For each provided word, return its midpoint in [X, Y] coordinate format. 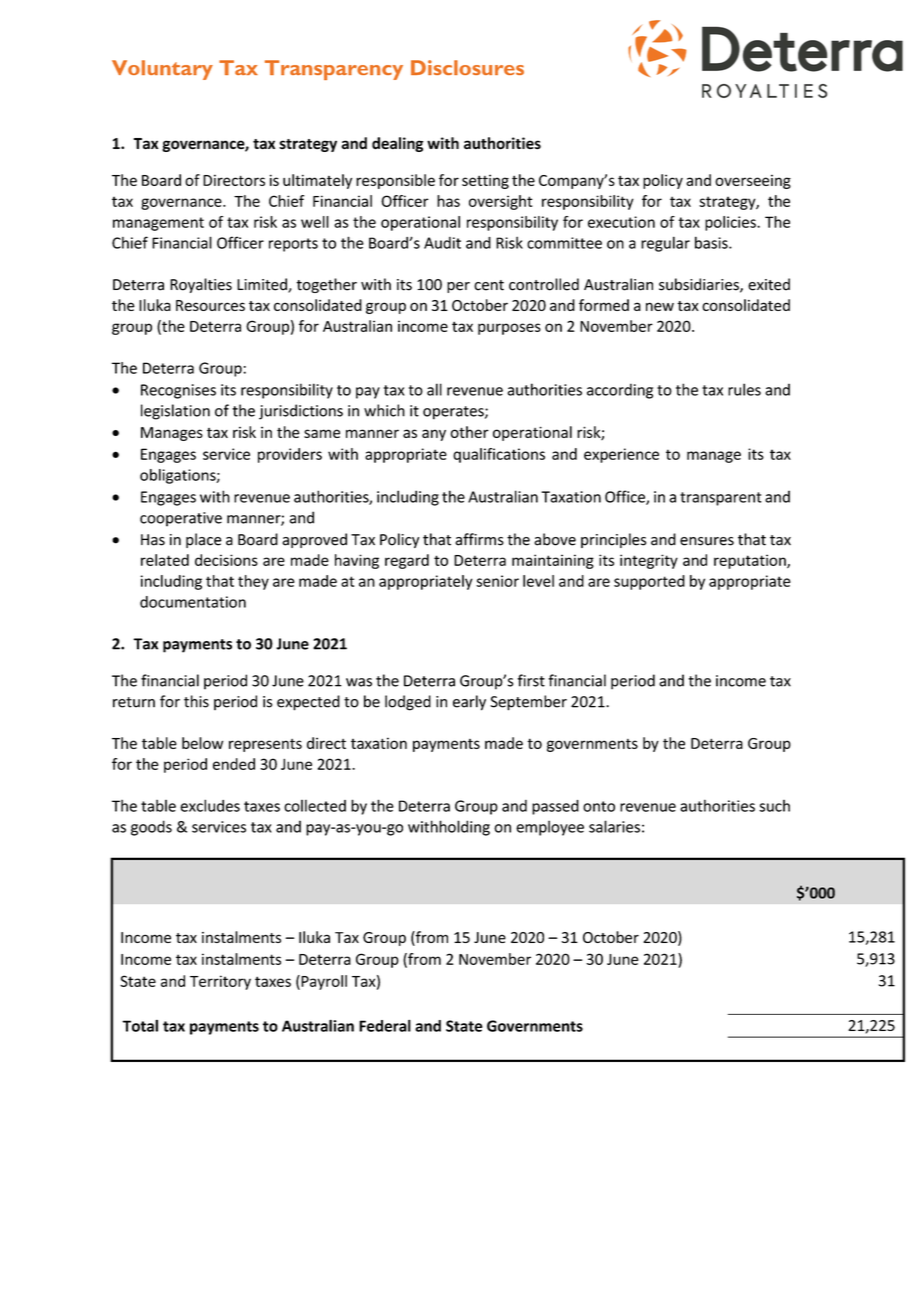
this [196, 701]
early [469, 703]
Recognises [178, 391]
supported [649, 582]
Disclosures [467, 67]
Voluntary [162, 70]
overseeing [753, 181]
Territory [220, 982]
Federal [385, 1025]
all [434, 389]
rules [744, 389]
